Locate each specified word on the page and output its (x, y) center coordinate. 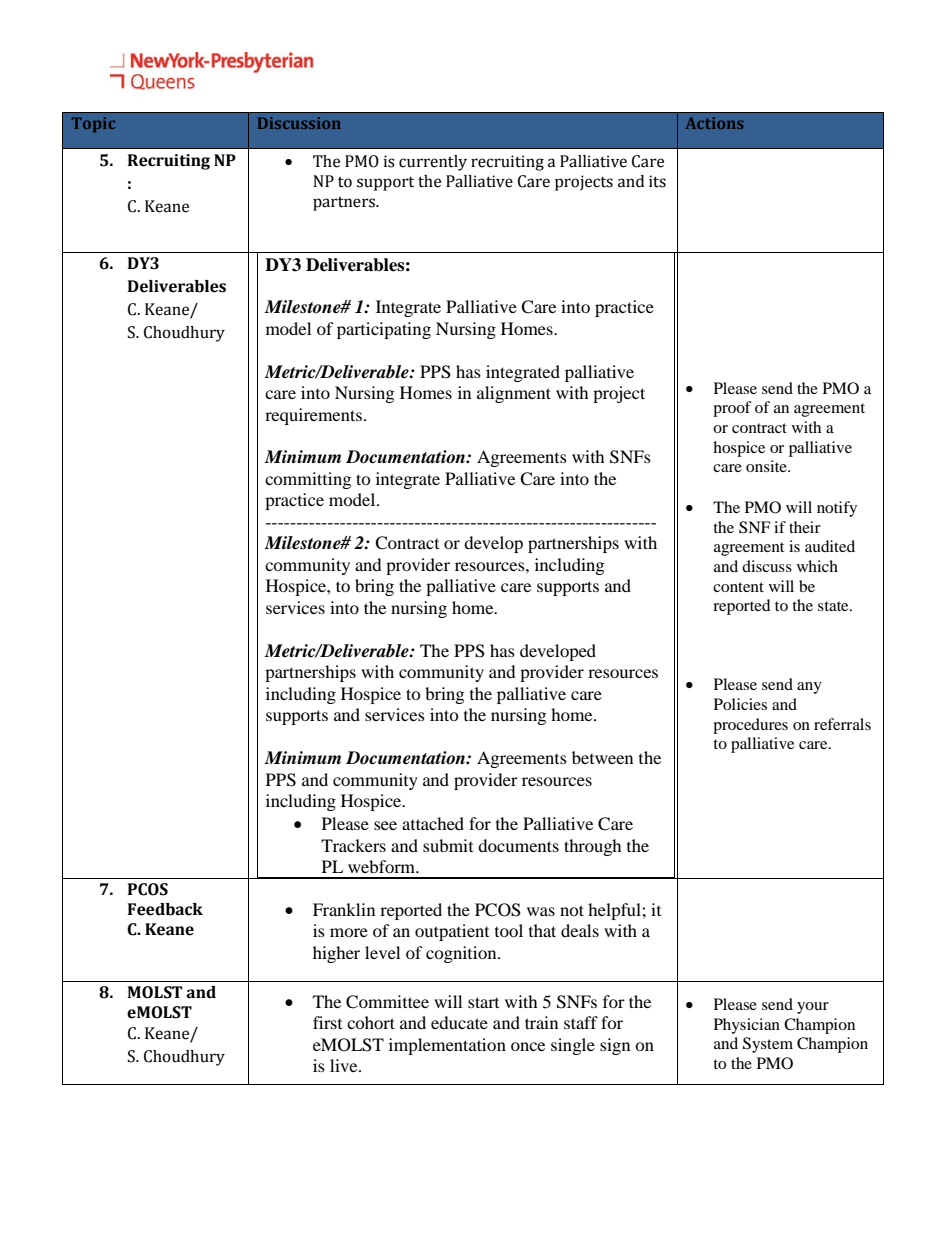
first (327, 1022)
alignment (514, 394)
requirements (313, 416)
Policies (740, 704)
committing (308, 480)
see (385, 825)
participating (384, 330)
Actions (714, 123)
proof (732, 409)
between (602, 757)
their (805, 527)
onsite (767, 466)
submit (448, 845)
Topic (93, 125)
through (593, 847)
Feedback (165, 909)
